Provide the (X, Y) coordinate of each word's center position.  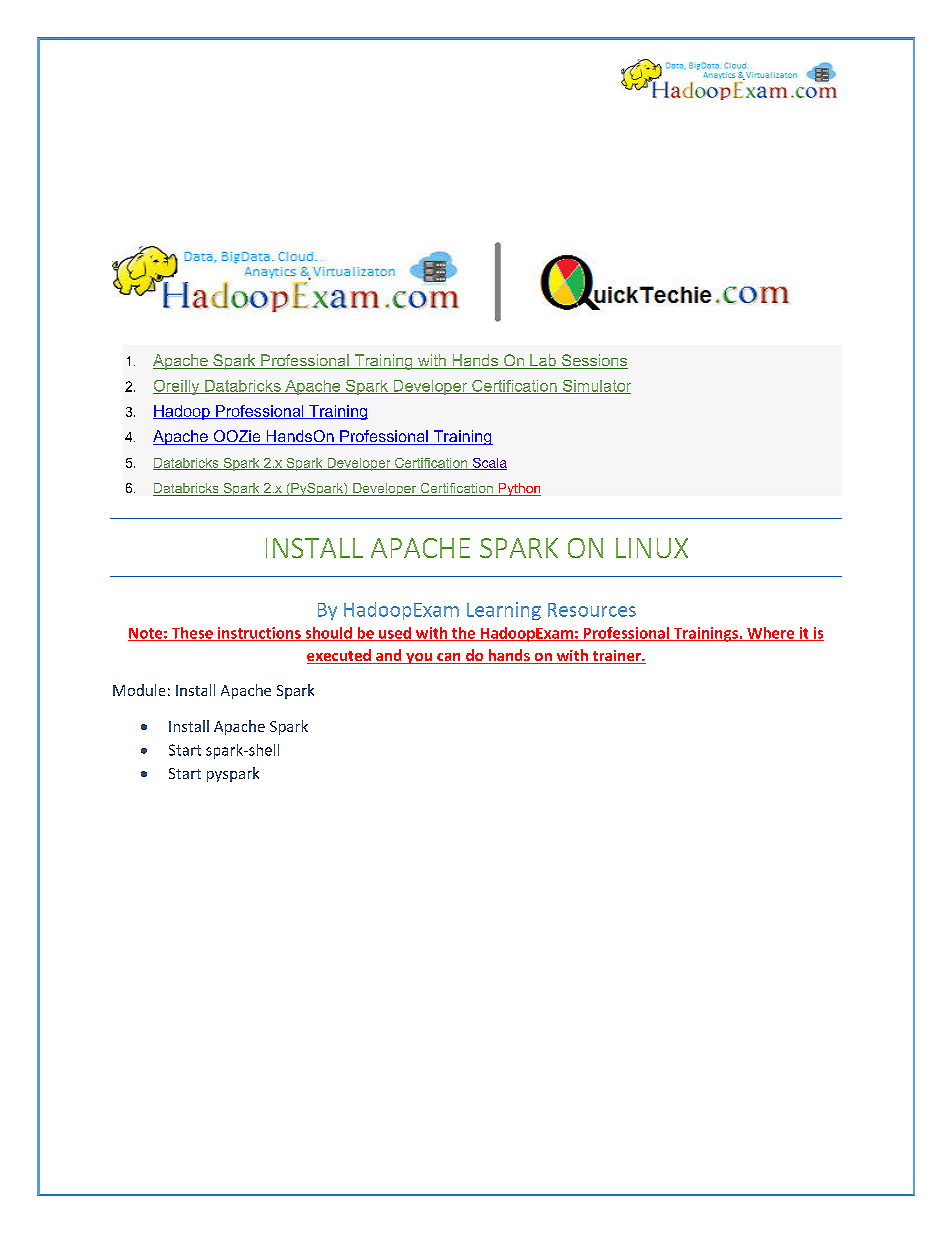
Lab (543, 361)
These (192, 634)
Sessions (594, 361)
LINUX (652, 548)
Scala (488, 464)
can (449, 658)
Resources (592, 610)
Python (518, 489)
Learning (504, 611)
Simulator (595, 387)
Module (139, 690)
